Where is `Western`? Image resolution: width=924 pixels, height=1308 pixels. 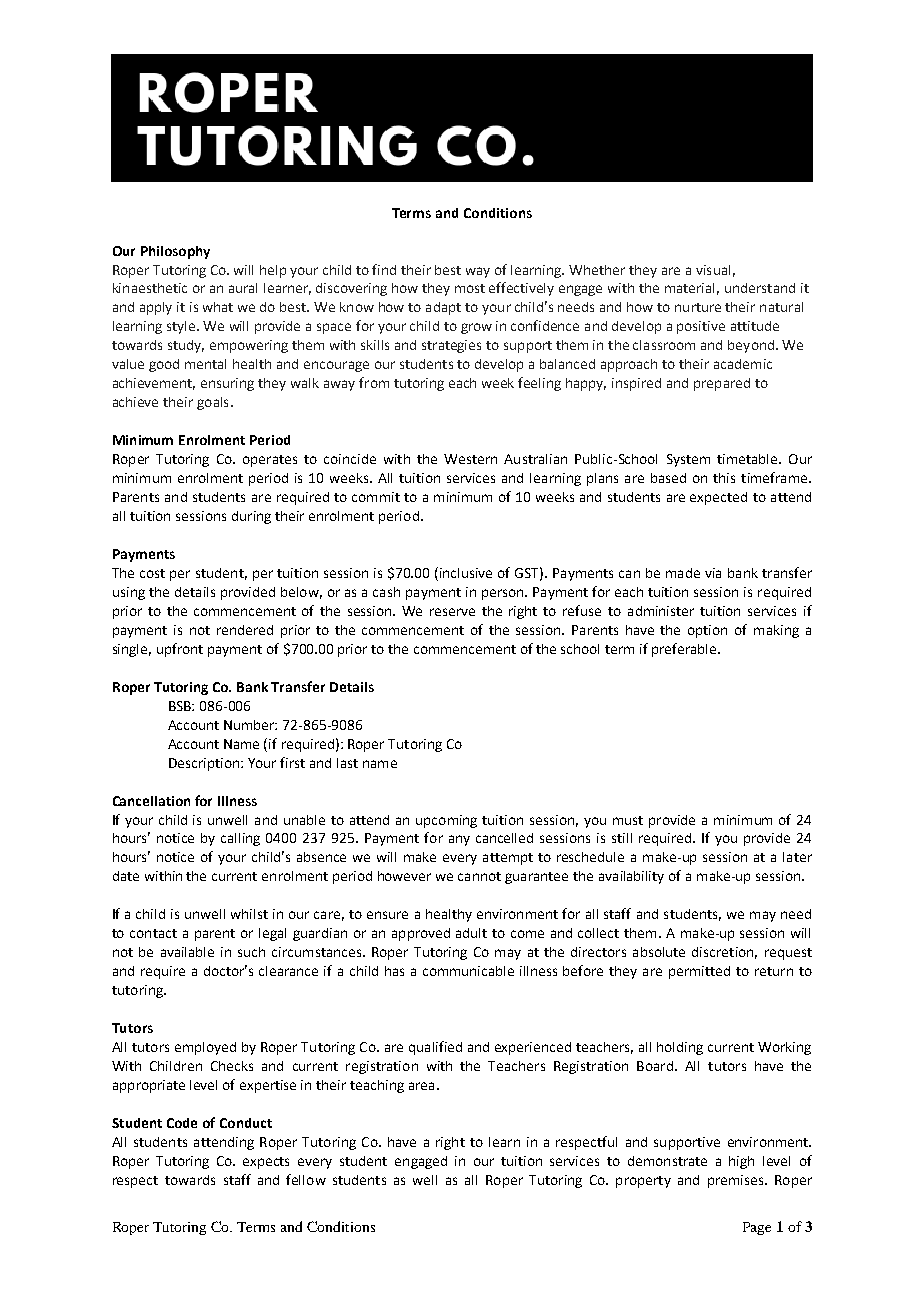 Western is located at coordinates (470, 459).
